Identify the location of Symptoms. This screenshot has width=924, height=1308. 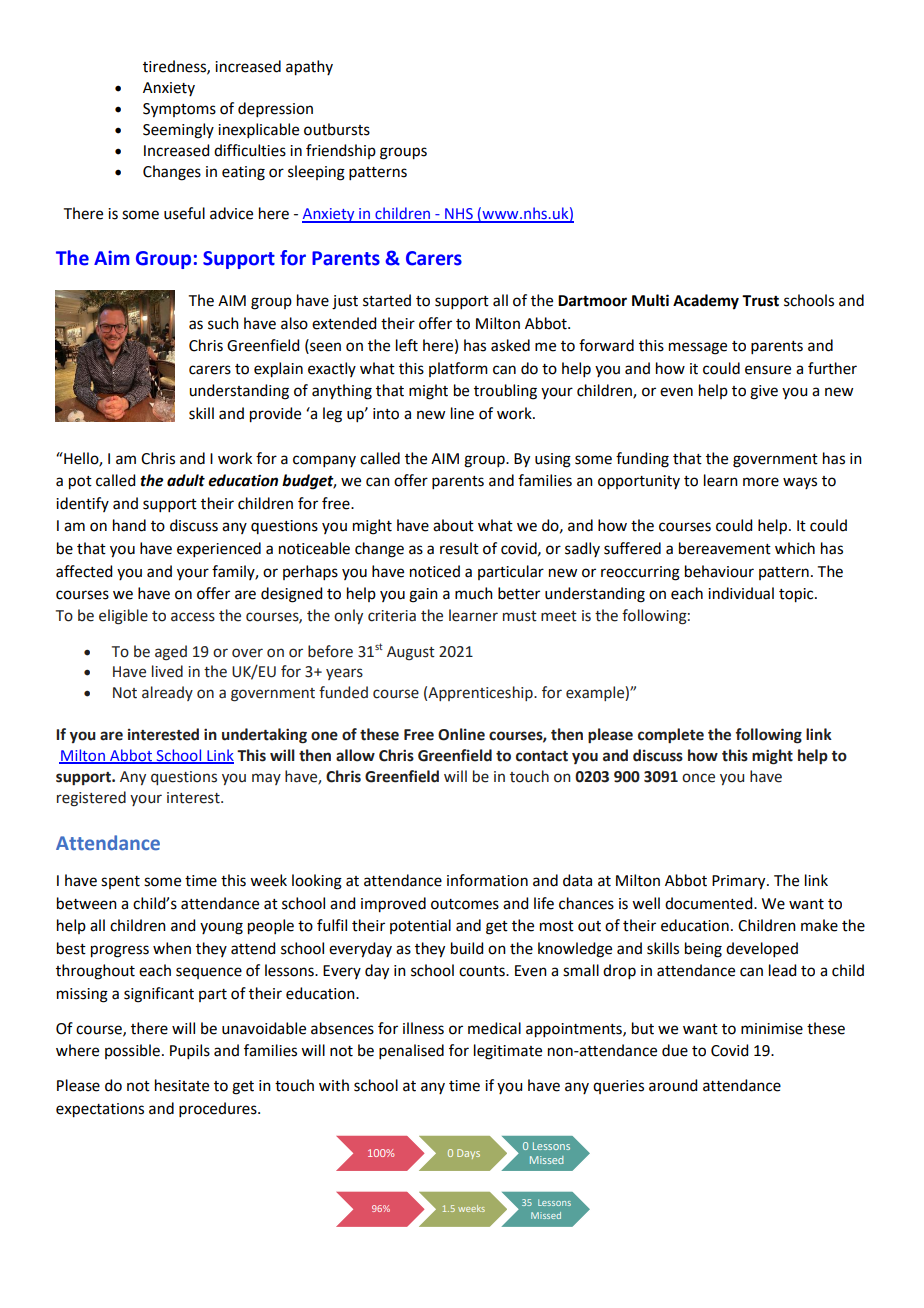
(179, 110).
